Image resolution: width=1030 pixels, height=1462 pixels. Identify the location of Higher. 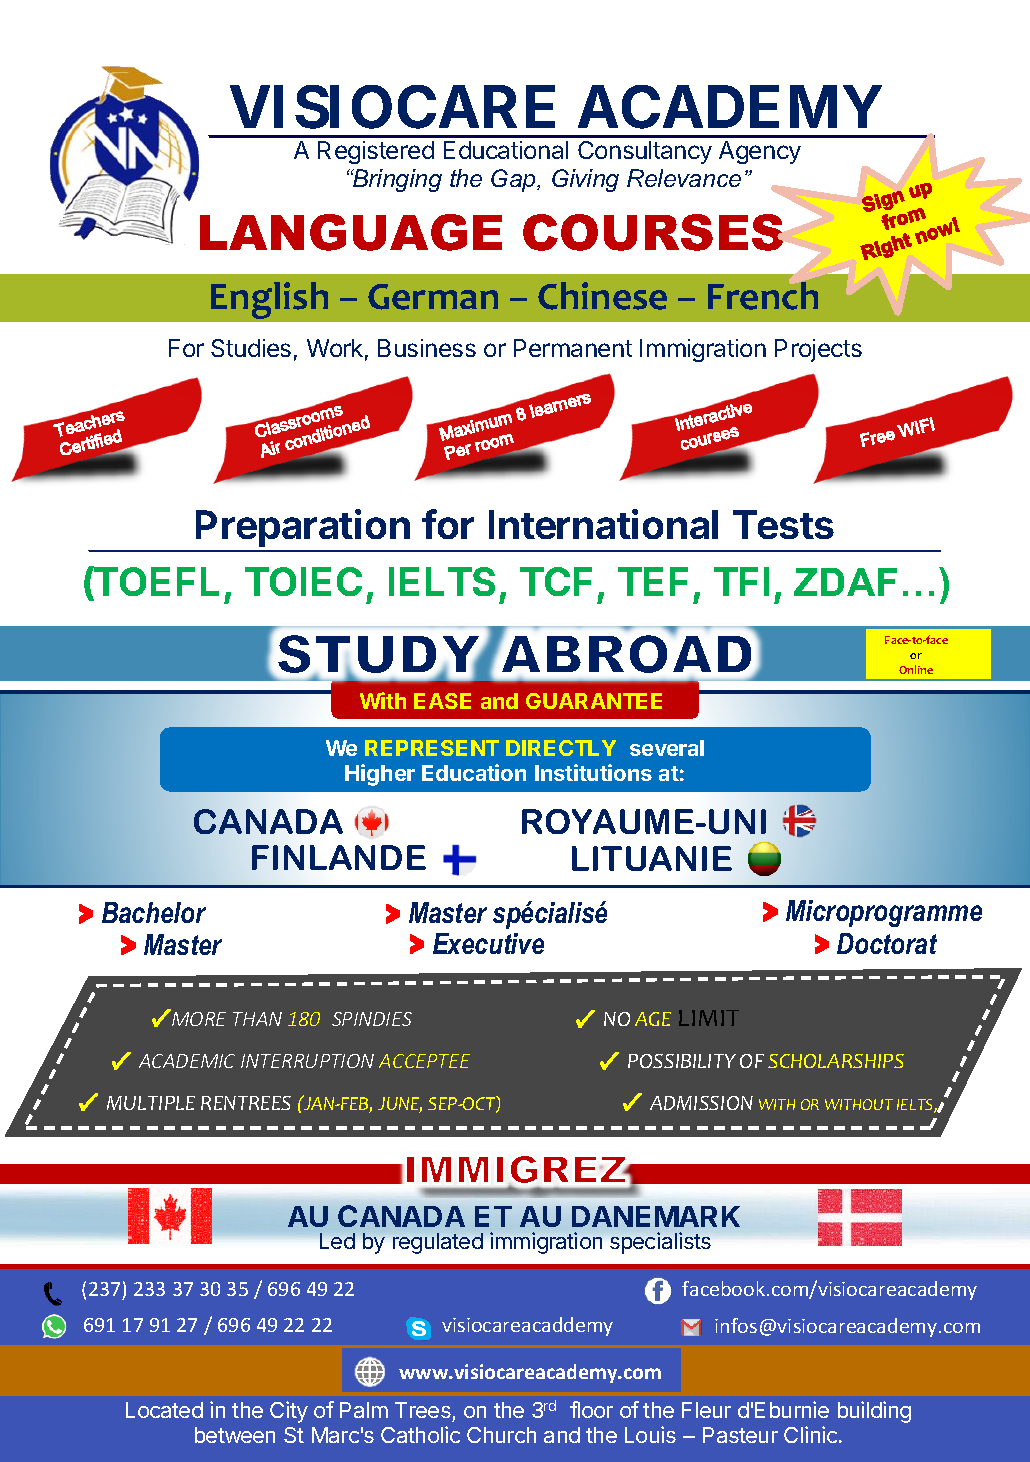
(380, 775).
